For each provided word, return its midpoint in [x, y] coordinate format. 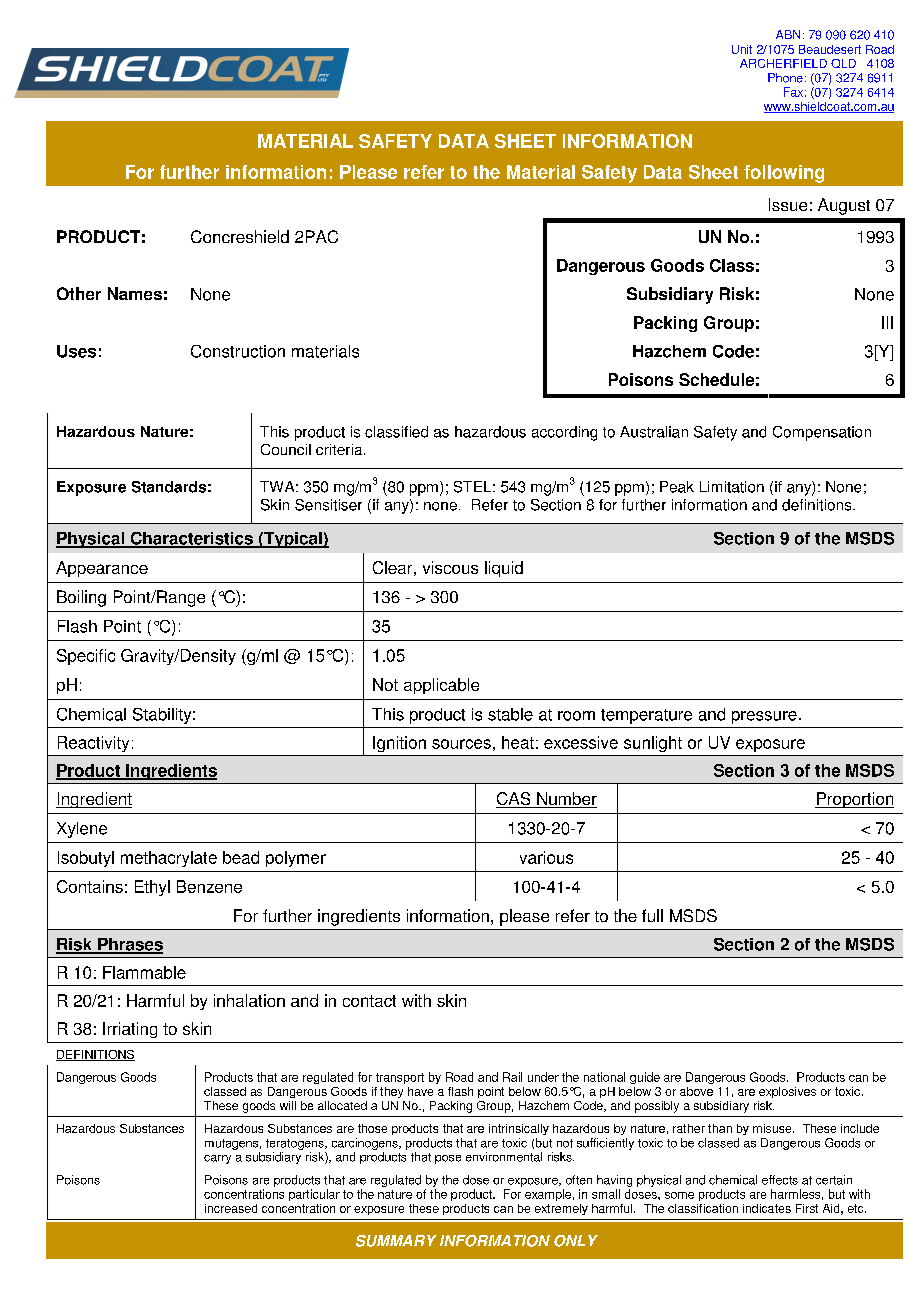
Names [135, 293]
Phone [785, 78]
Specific [86, 657]
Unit [742, 49]
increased [231, 1208]
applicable [441, 686]
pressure [764, 717]
